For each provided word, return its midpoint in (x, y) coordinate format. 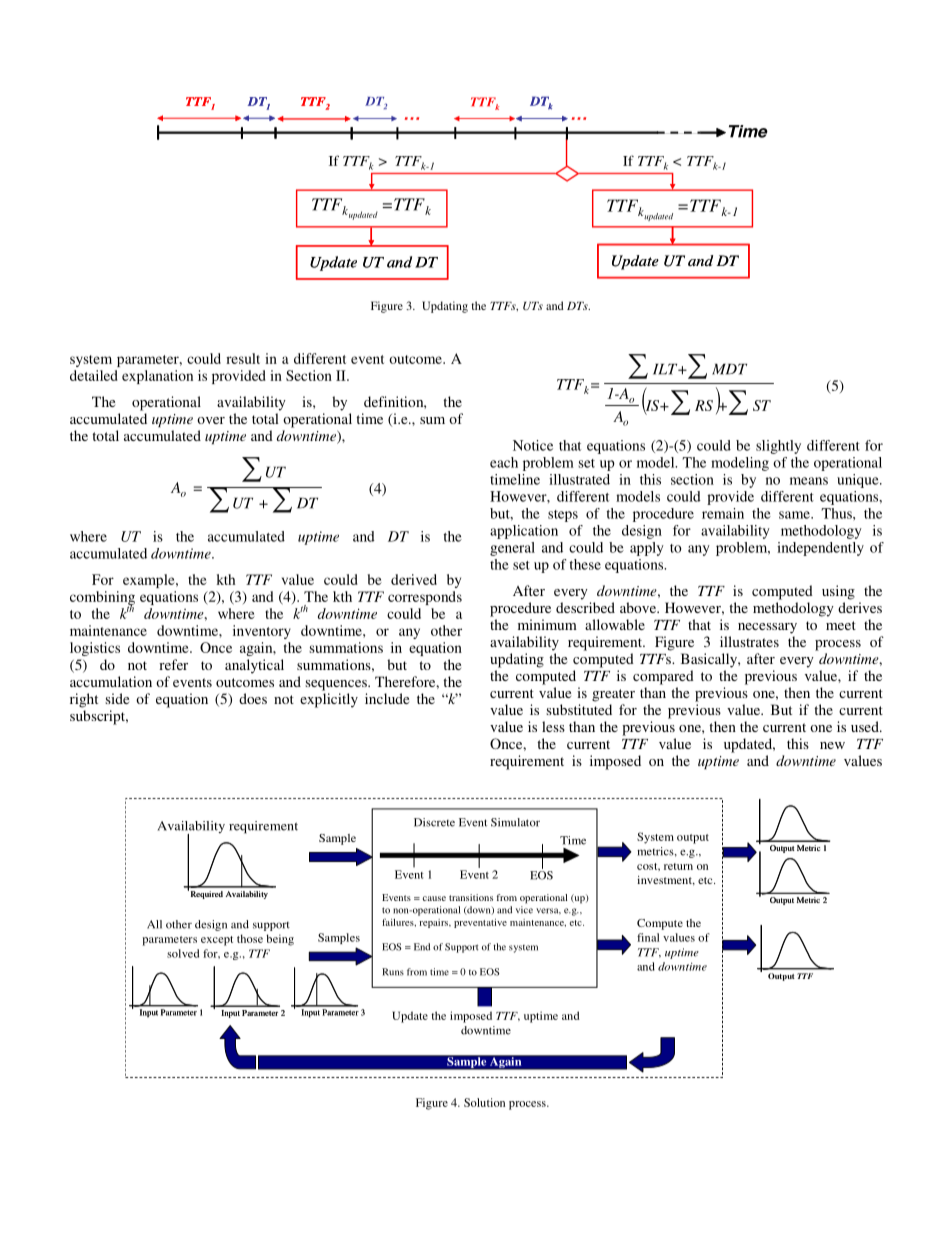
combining (102, 599)
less (553, 726)
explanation (157, 377)
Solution (484, 1102)
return (678, 866)
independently (820, 549)
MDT (729, 369)
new (832, 745)
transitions (471, 897)
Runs (393, 972)
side (117, 698)
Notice (533, 445)
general (512, 549)
